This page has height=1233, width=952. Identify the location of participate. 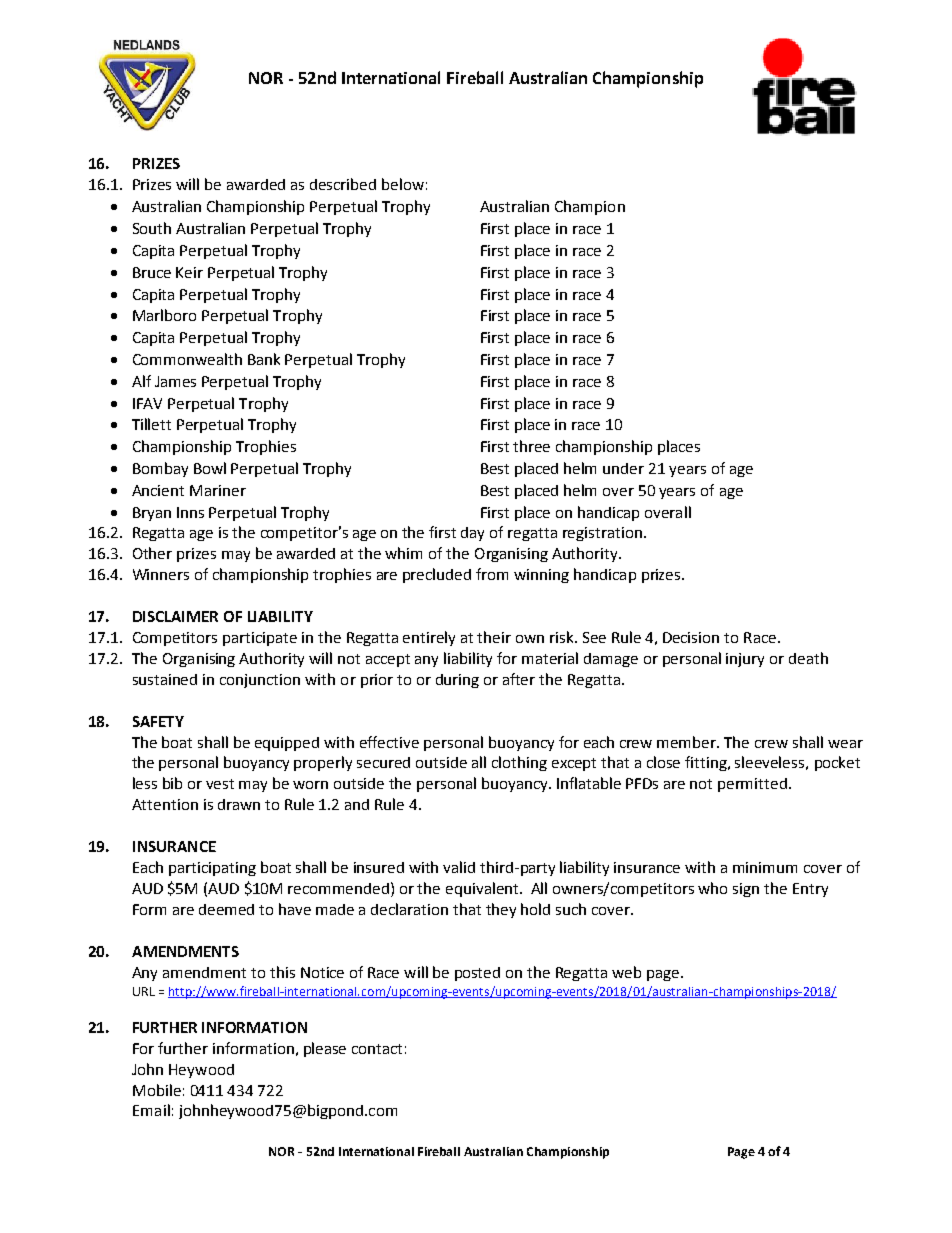
(260, 639).
